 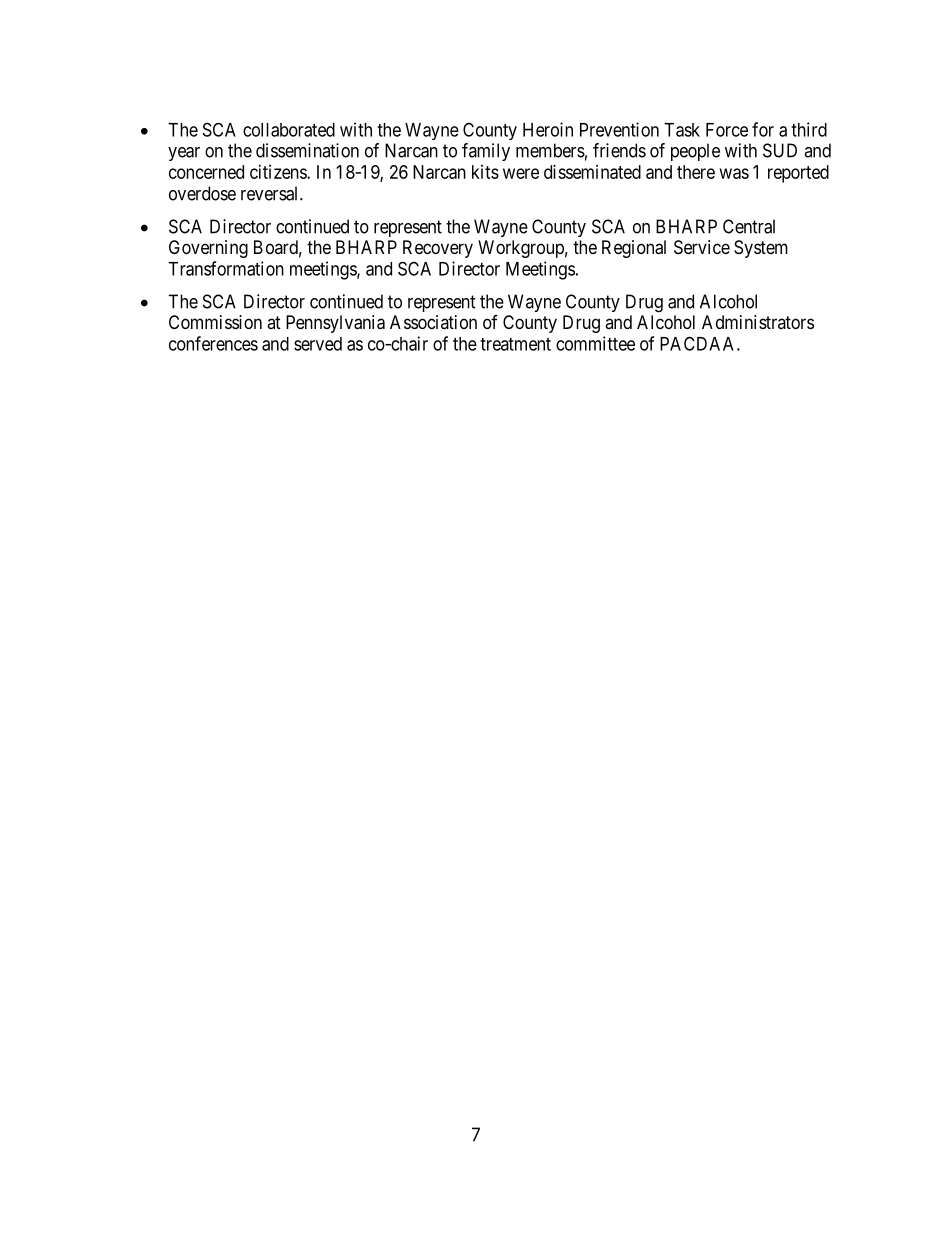 What do you see at coordinates (208, 249) in the screenshot?
I see `Governing` at bounding box center [208, 249].
